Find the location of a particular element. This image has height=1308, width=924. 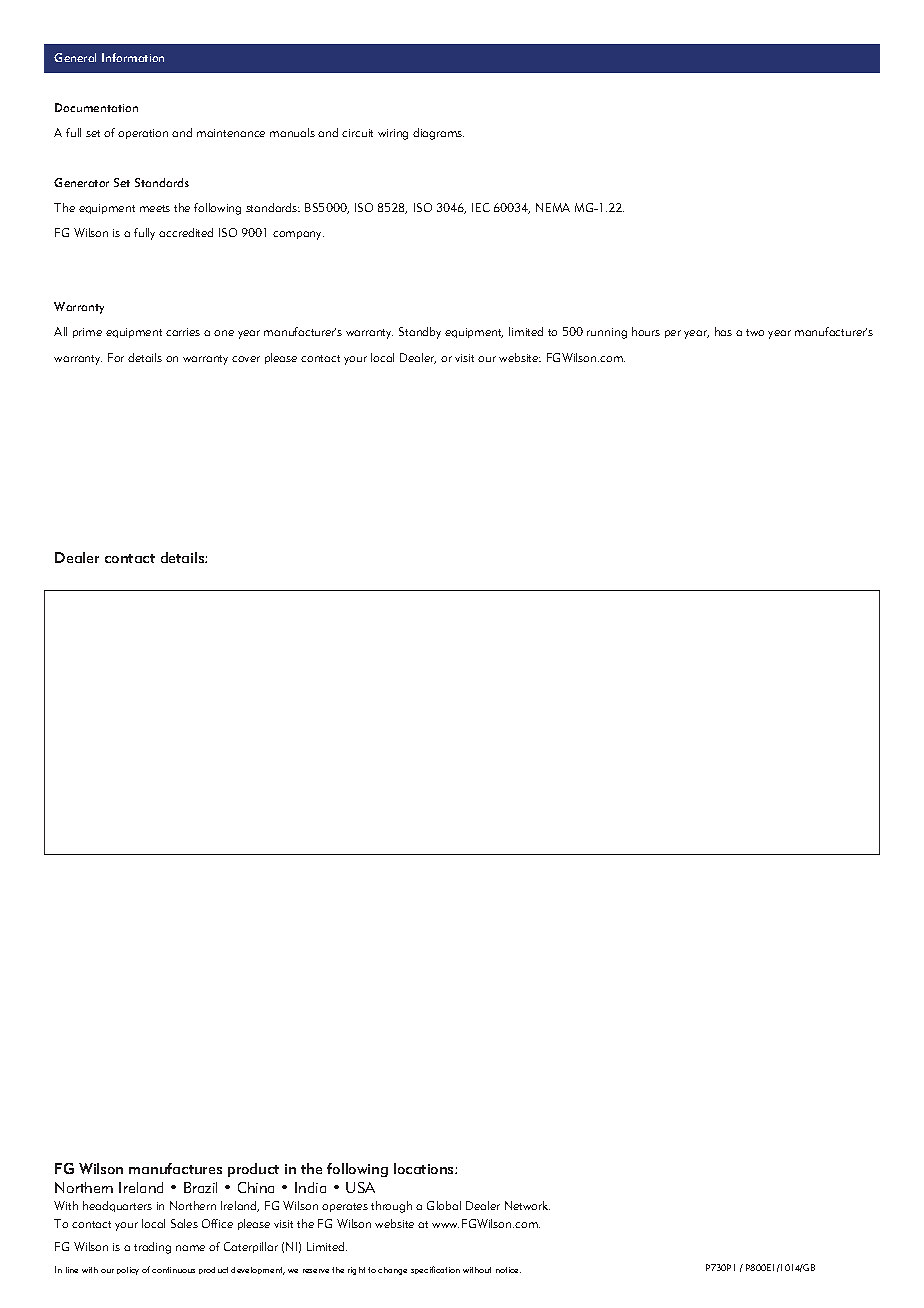

NEMA is located at coordinates (553, 207).
